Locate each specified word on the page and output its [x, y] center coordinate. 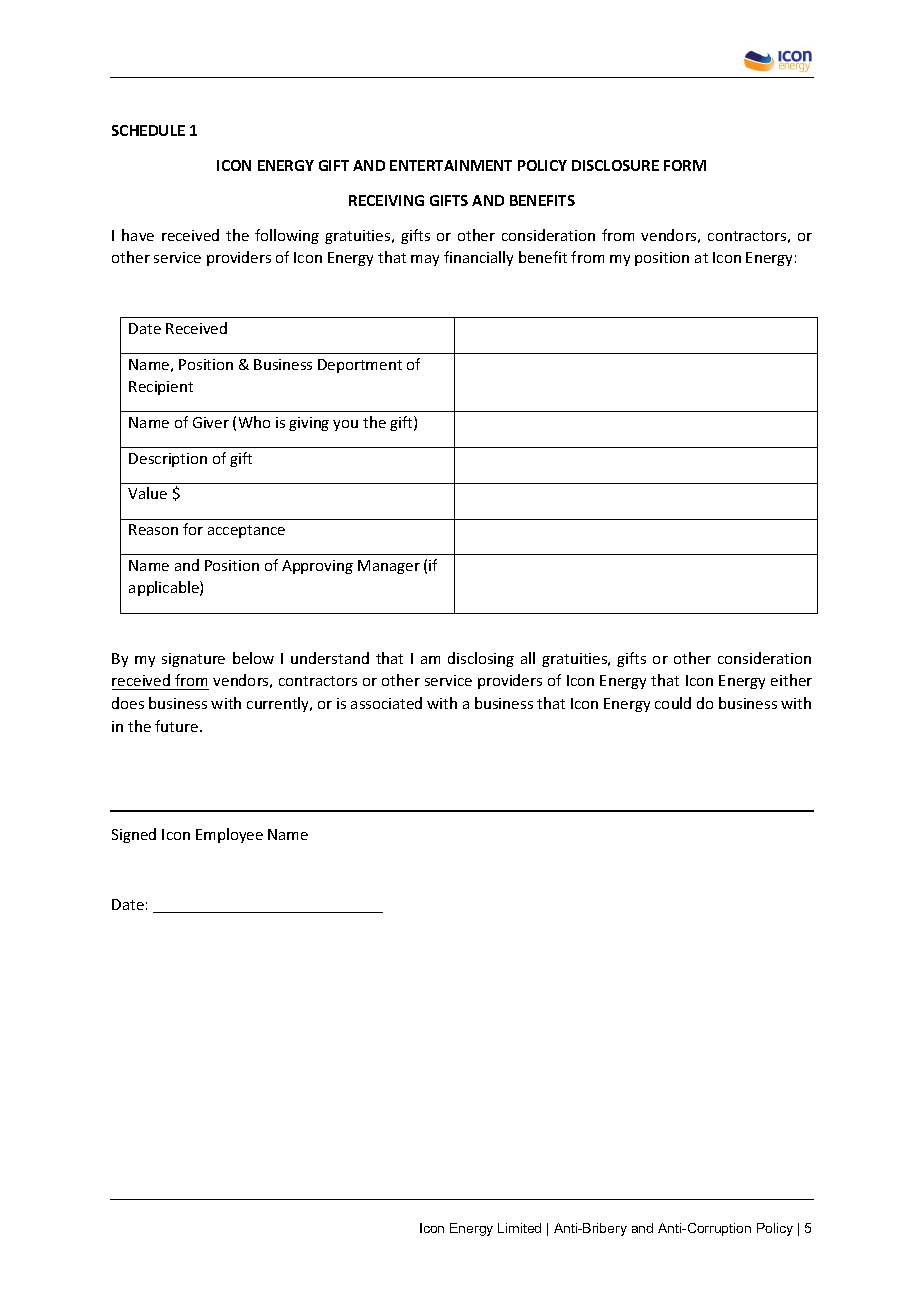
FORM [685, 165]
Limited [519, 1228]
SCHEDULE [148, 130]
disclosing [481, 659]
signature [193, 660]
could [673, 703]
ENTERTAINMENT [451, 165]
